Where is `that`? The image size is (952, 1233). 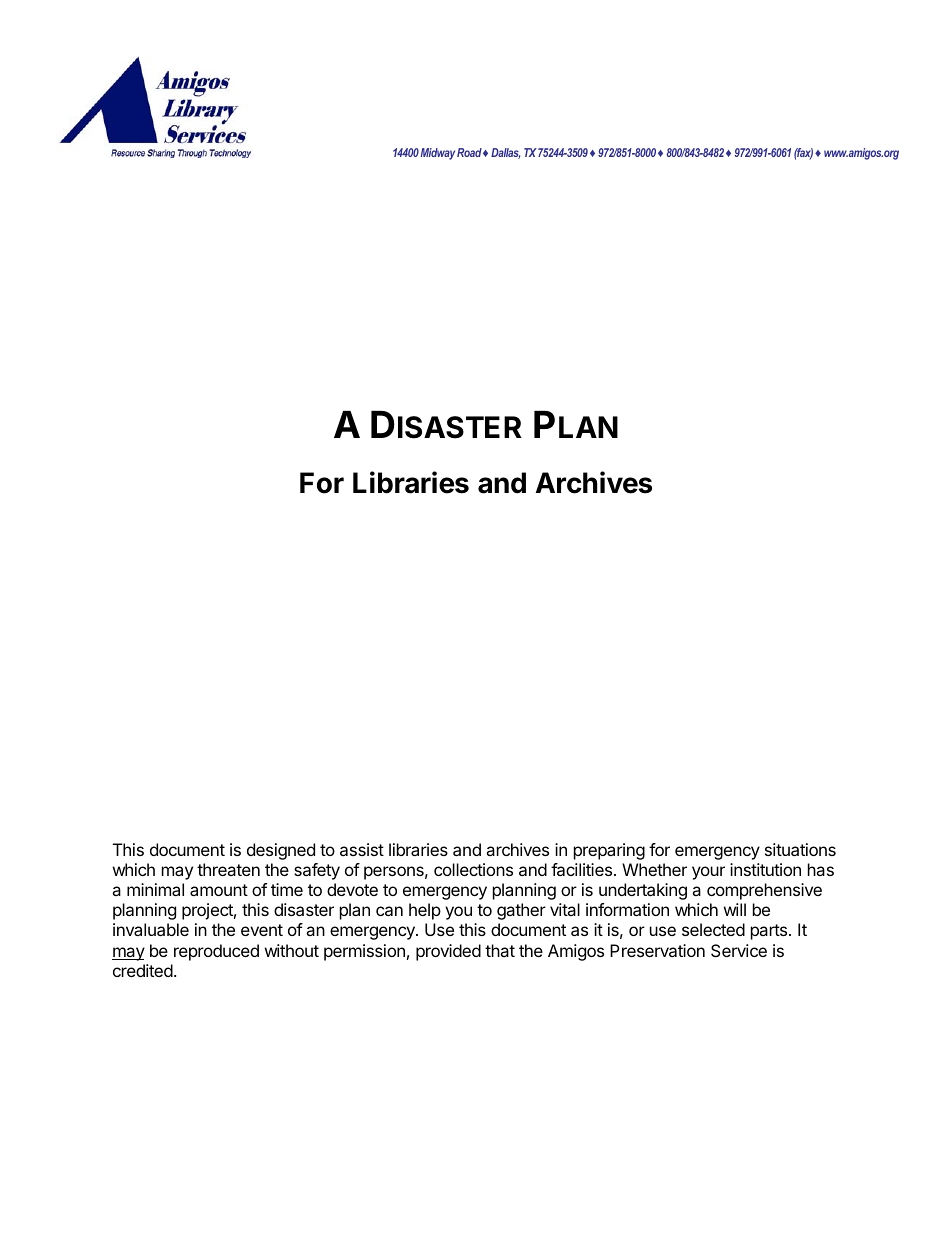
that is located at coordinates (500, 950).
